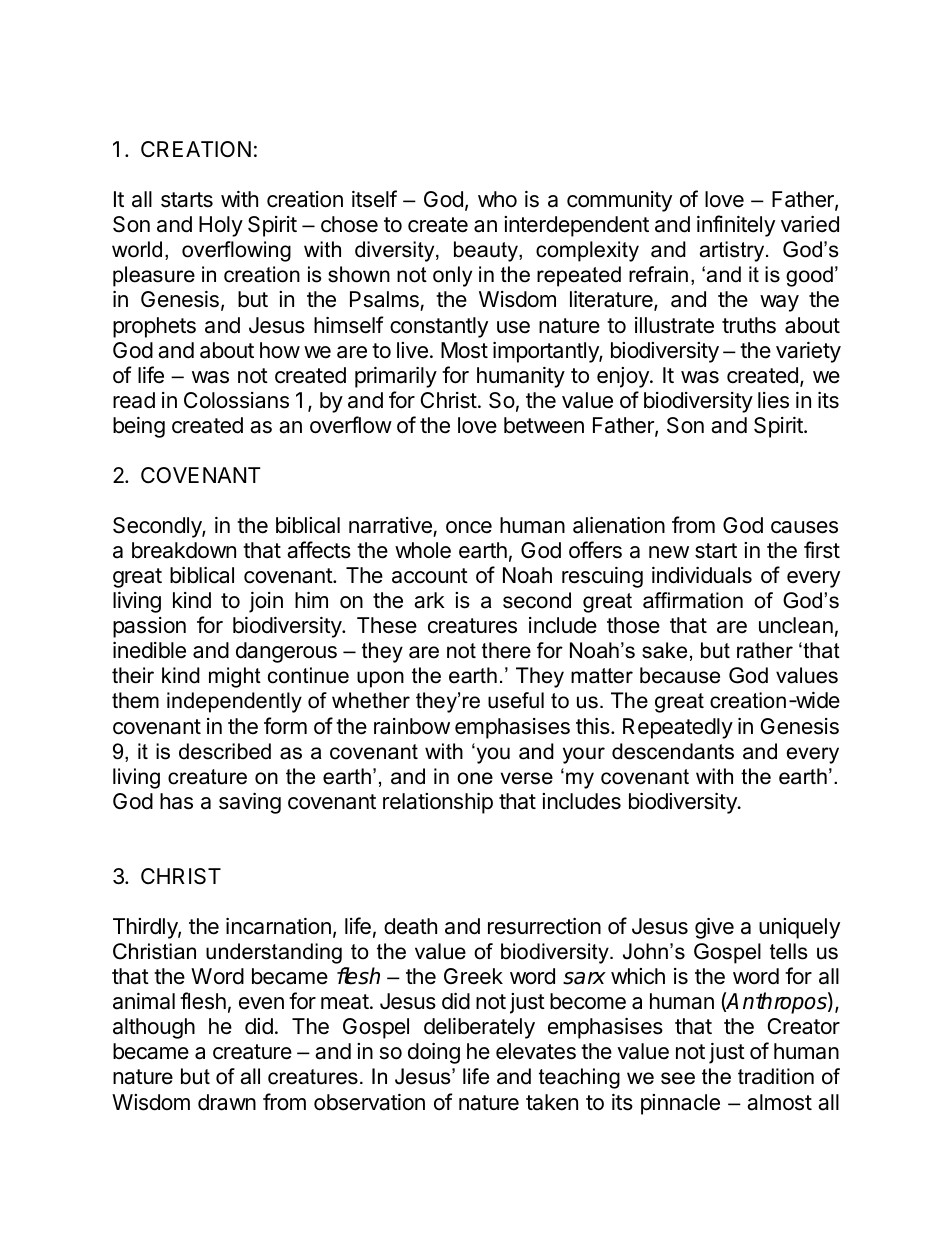 The height and width of the screenshot is (1233, 952). Describe the element at coordinates (765, 650) in the screenshot. I see `rather` at that location.
